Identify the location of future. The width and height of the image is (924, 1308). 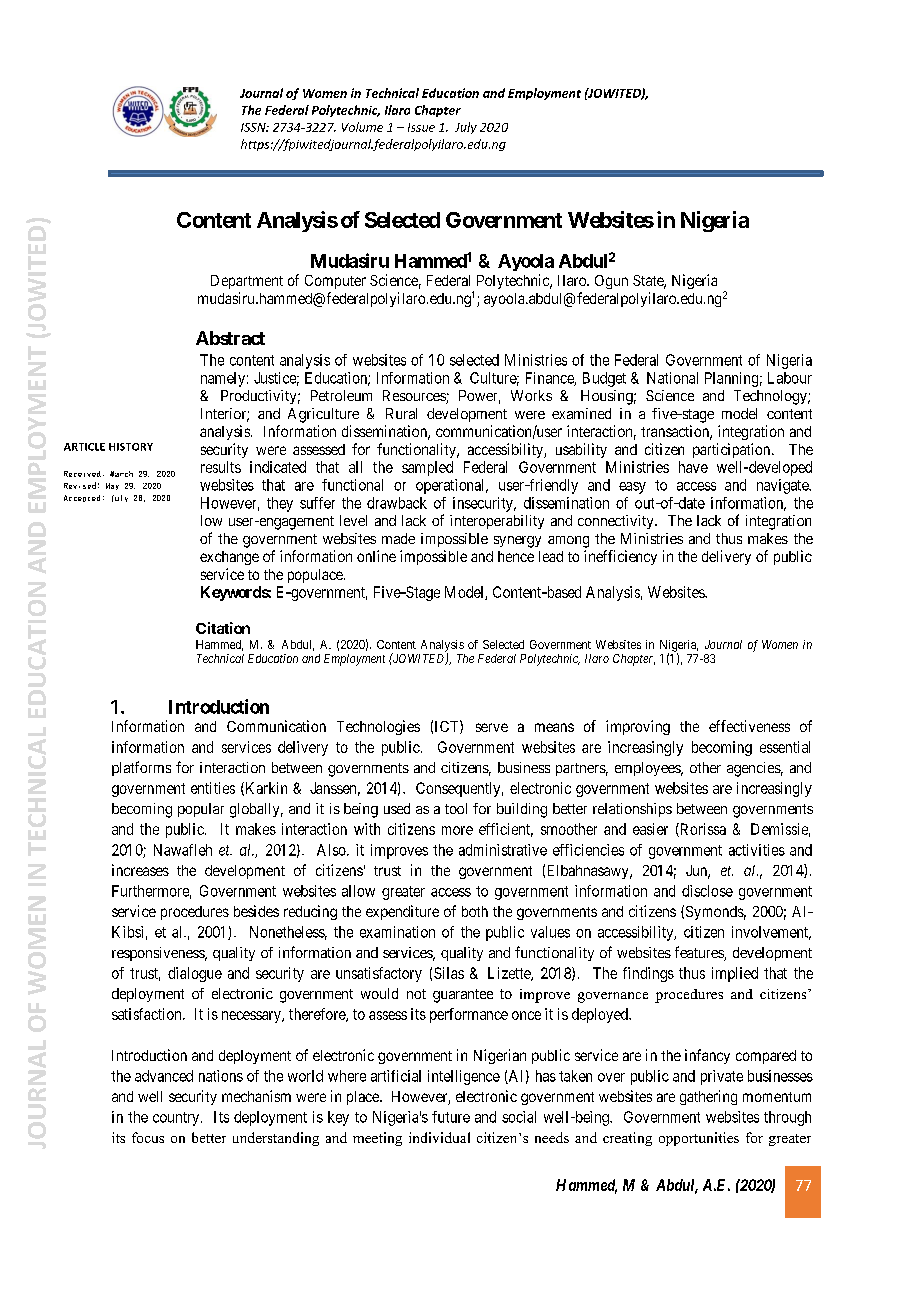
(451, 1117).
